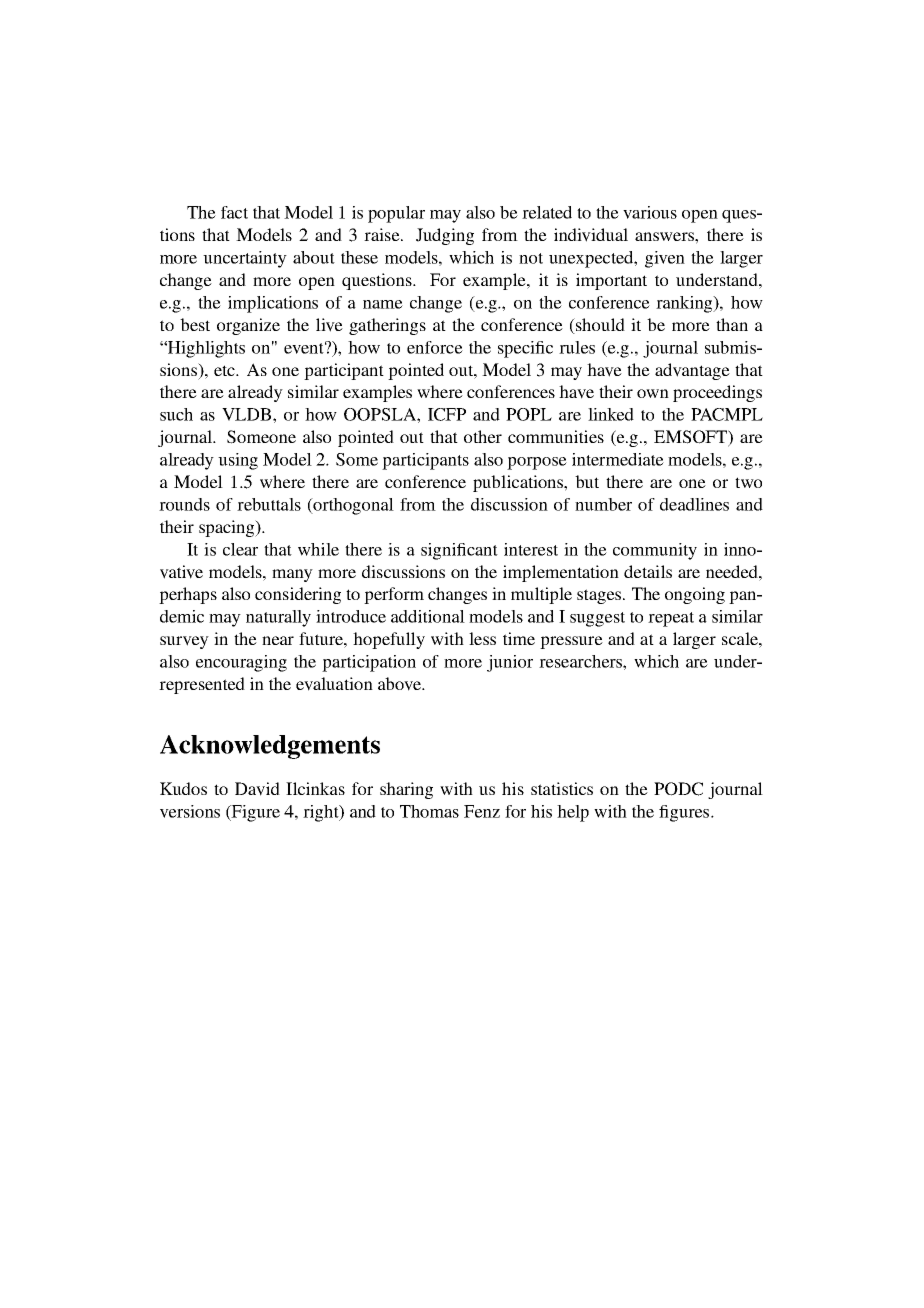 Image resolution: width=924 pixels, height=1308 pixels. I want to click on additional, so click(428, 616).
